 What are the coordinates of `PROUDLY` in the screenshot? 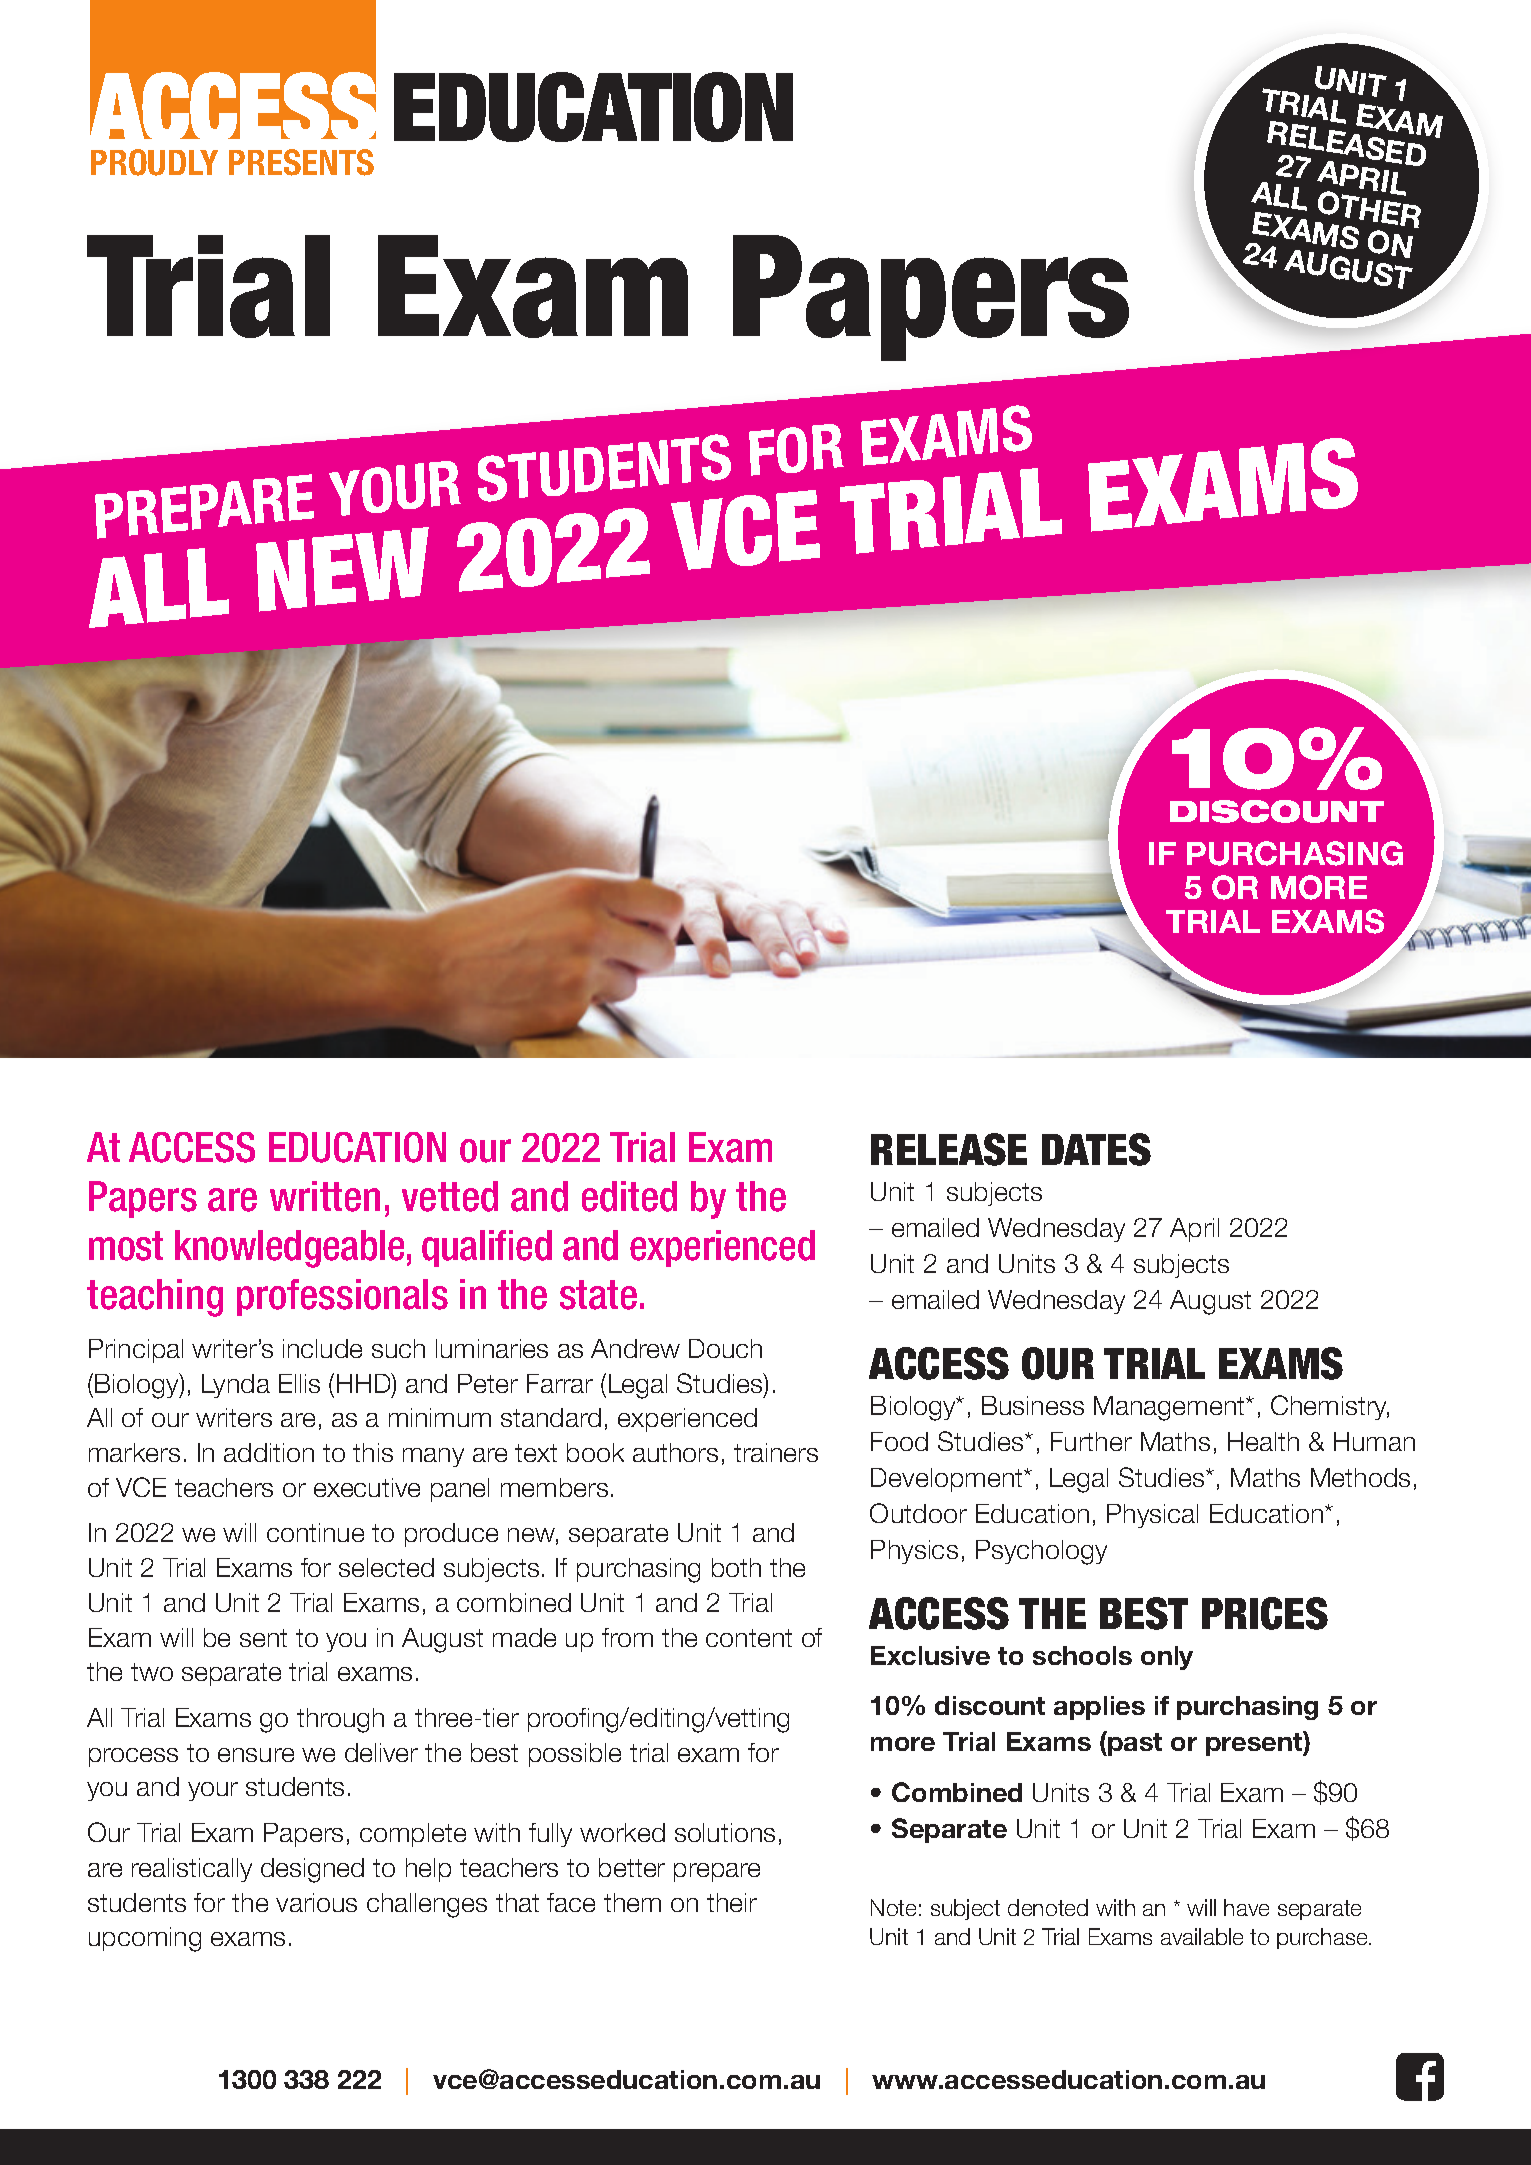 It's located at (154, 162).
